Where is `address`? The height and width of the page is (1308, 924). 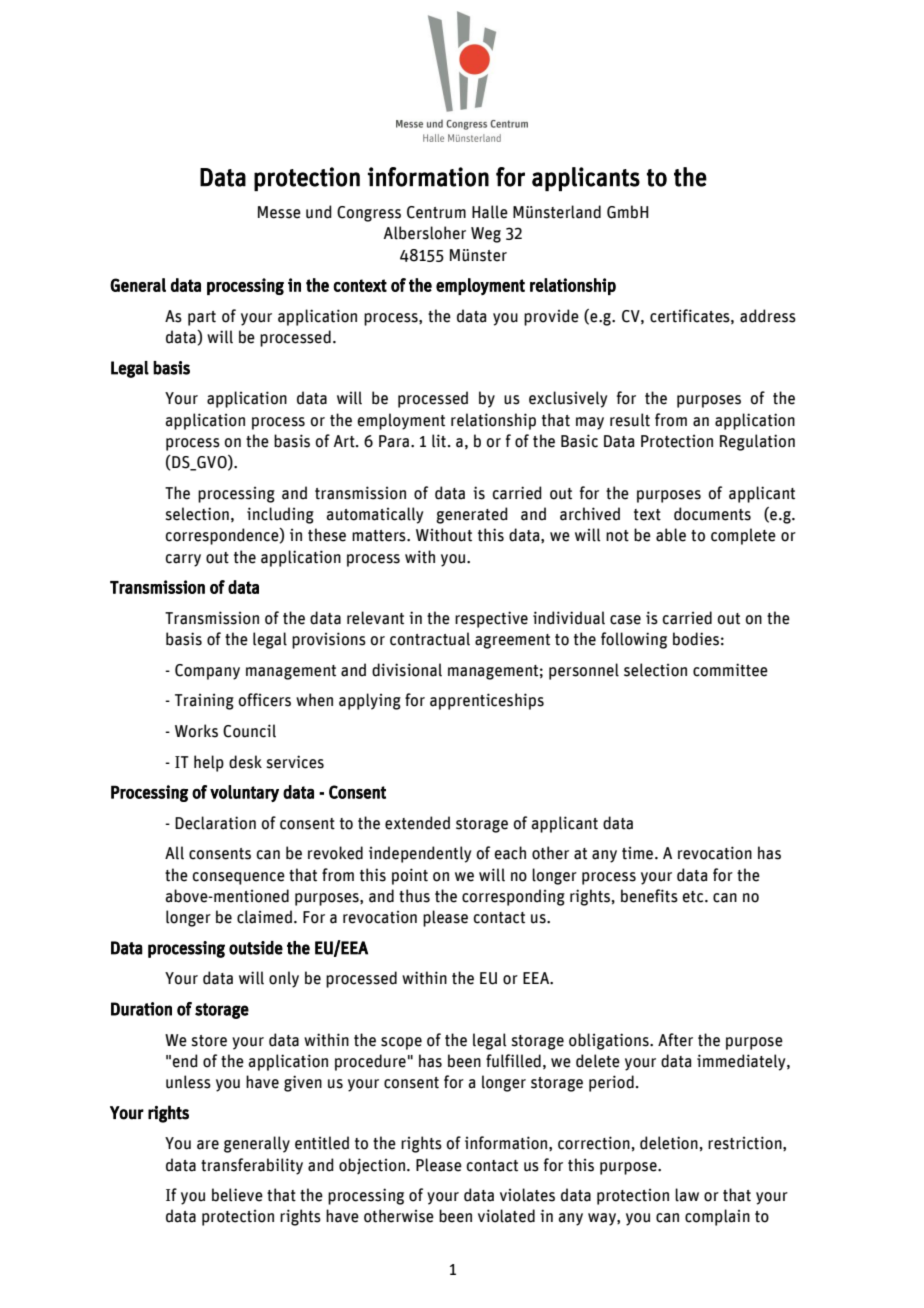 address is located at coordinates (768, 316).
